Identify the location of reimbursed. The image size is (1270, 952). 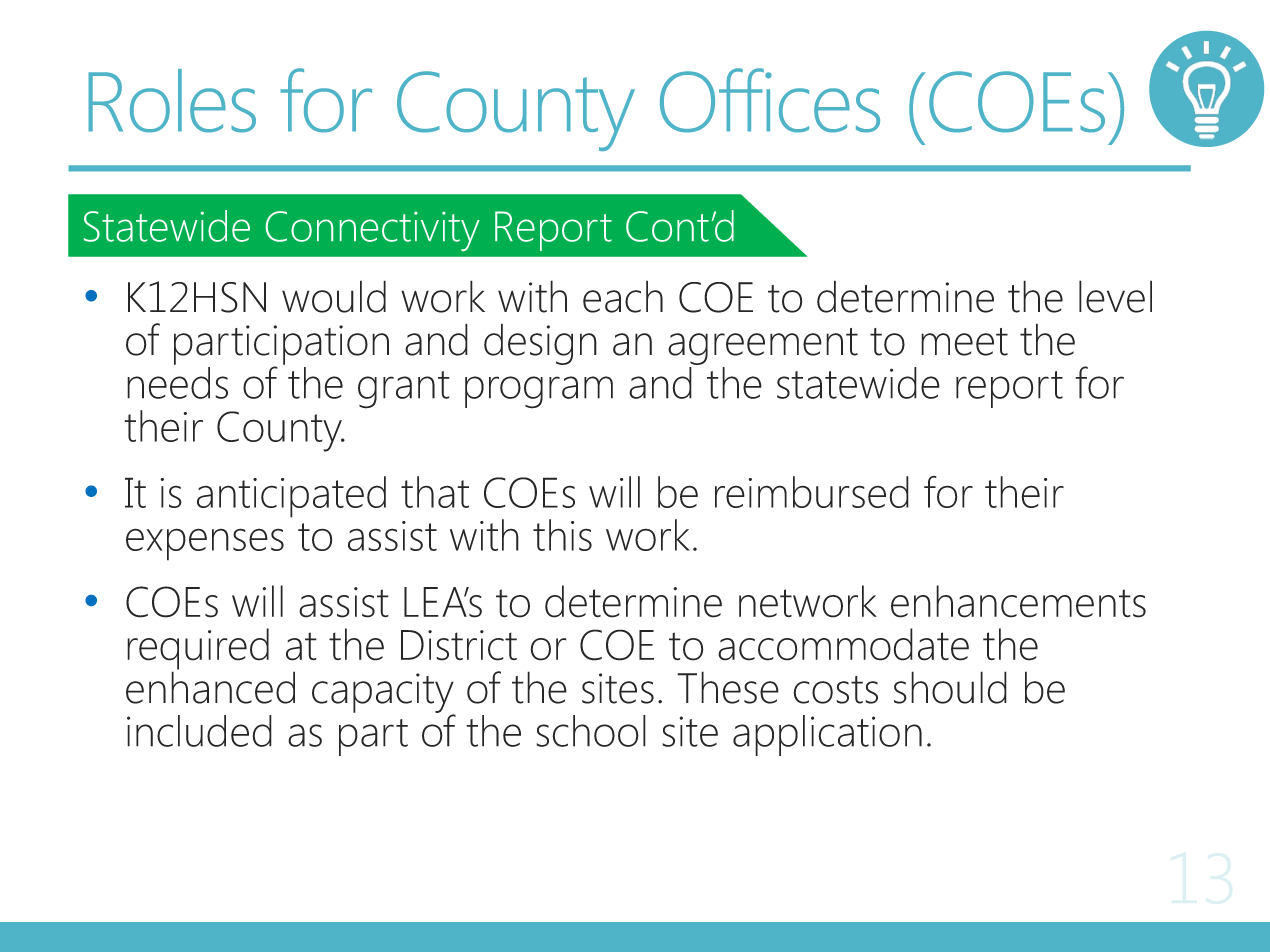
(812, 492).
